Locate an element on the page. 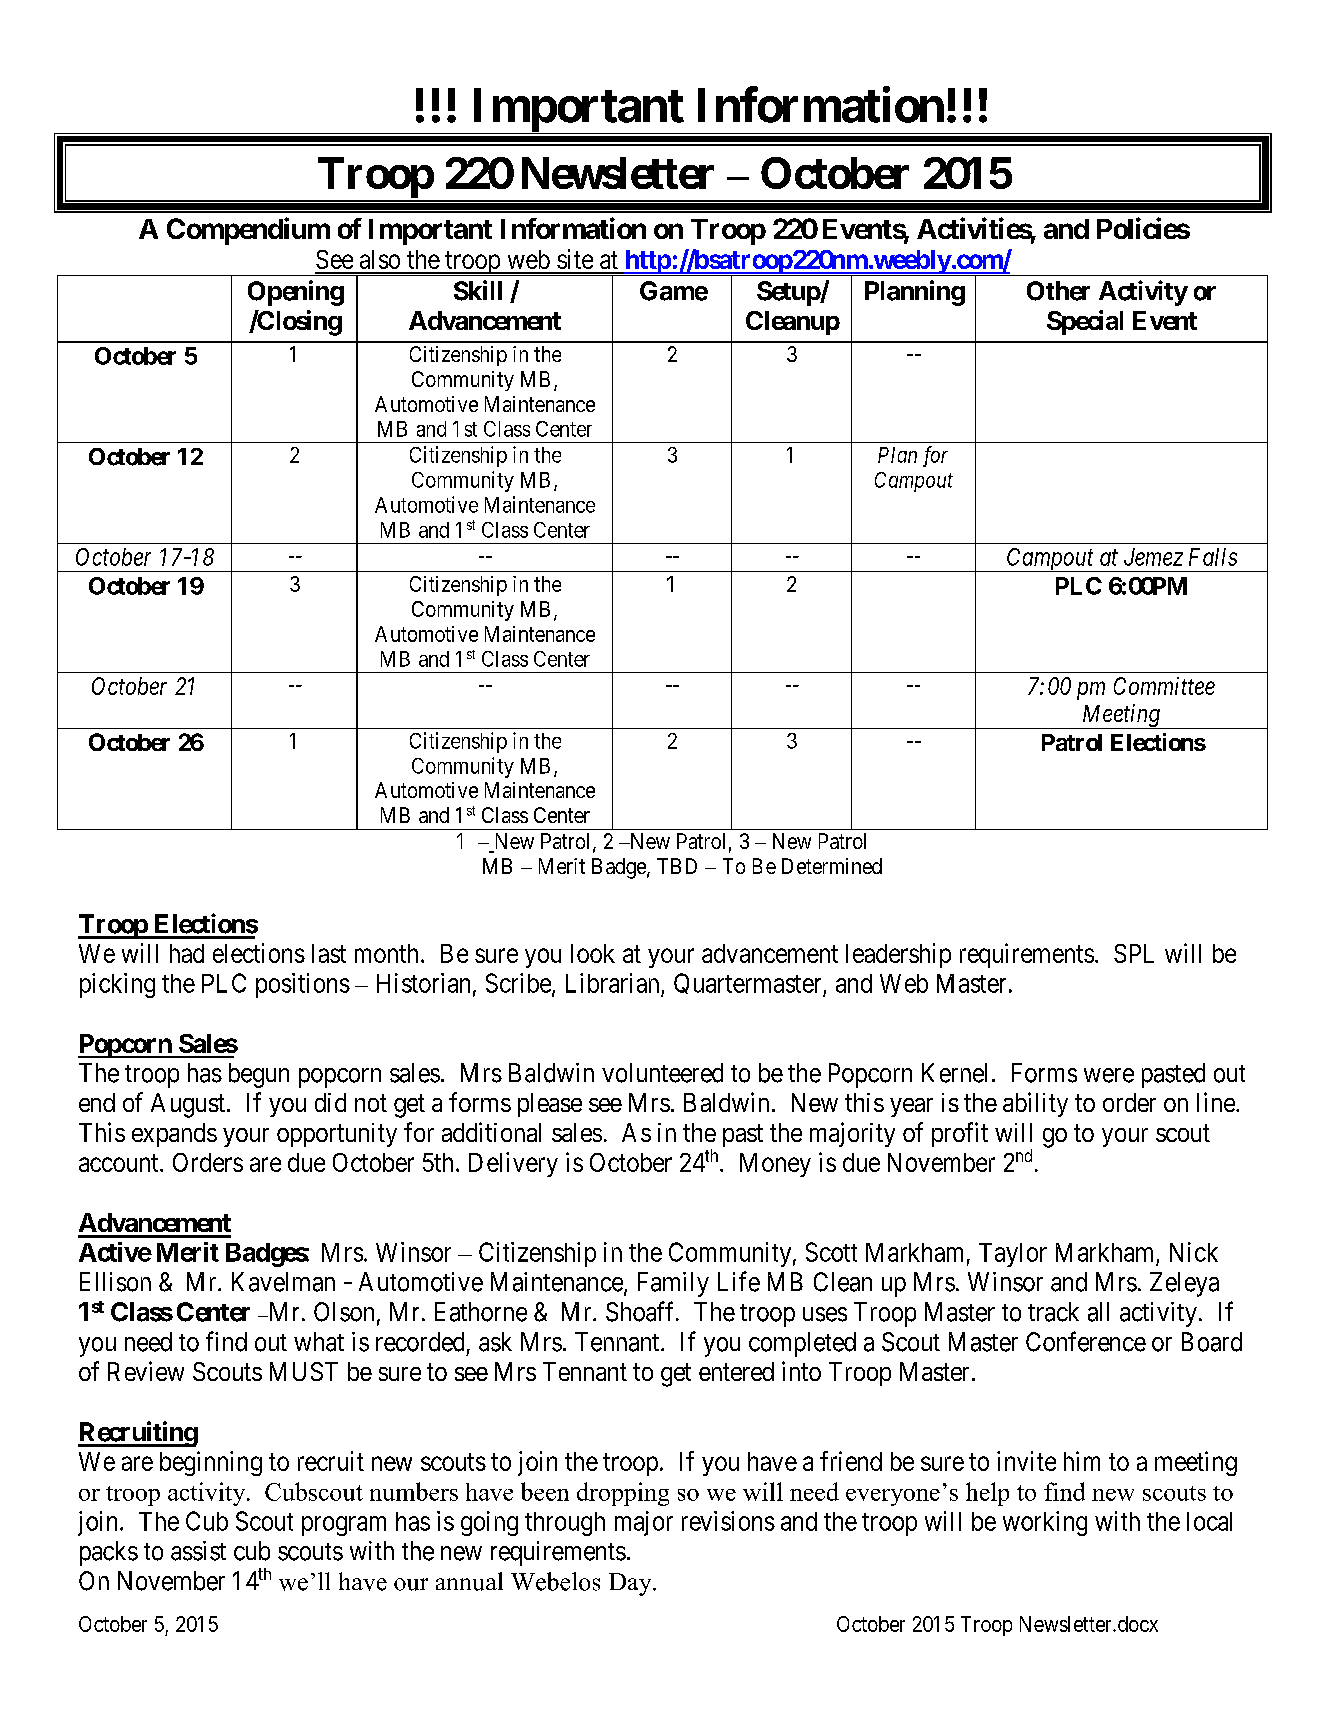  track is located at coordinates (1053, 1312).
